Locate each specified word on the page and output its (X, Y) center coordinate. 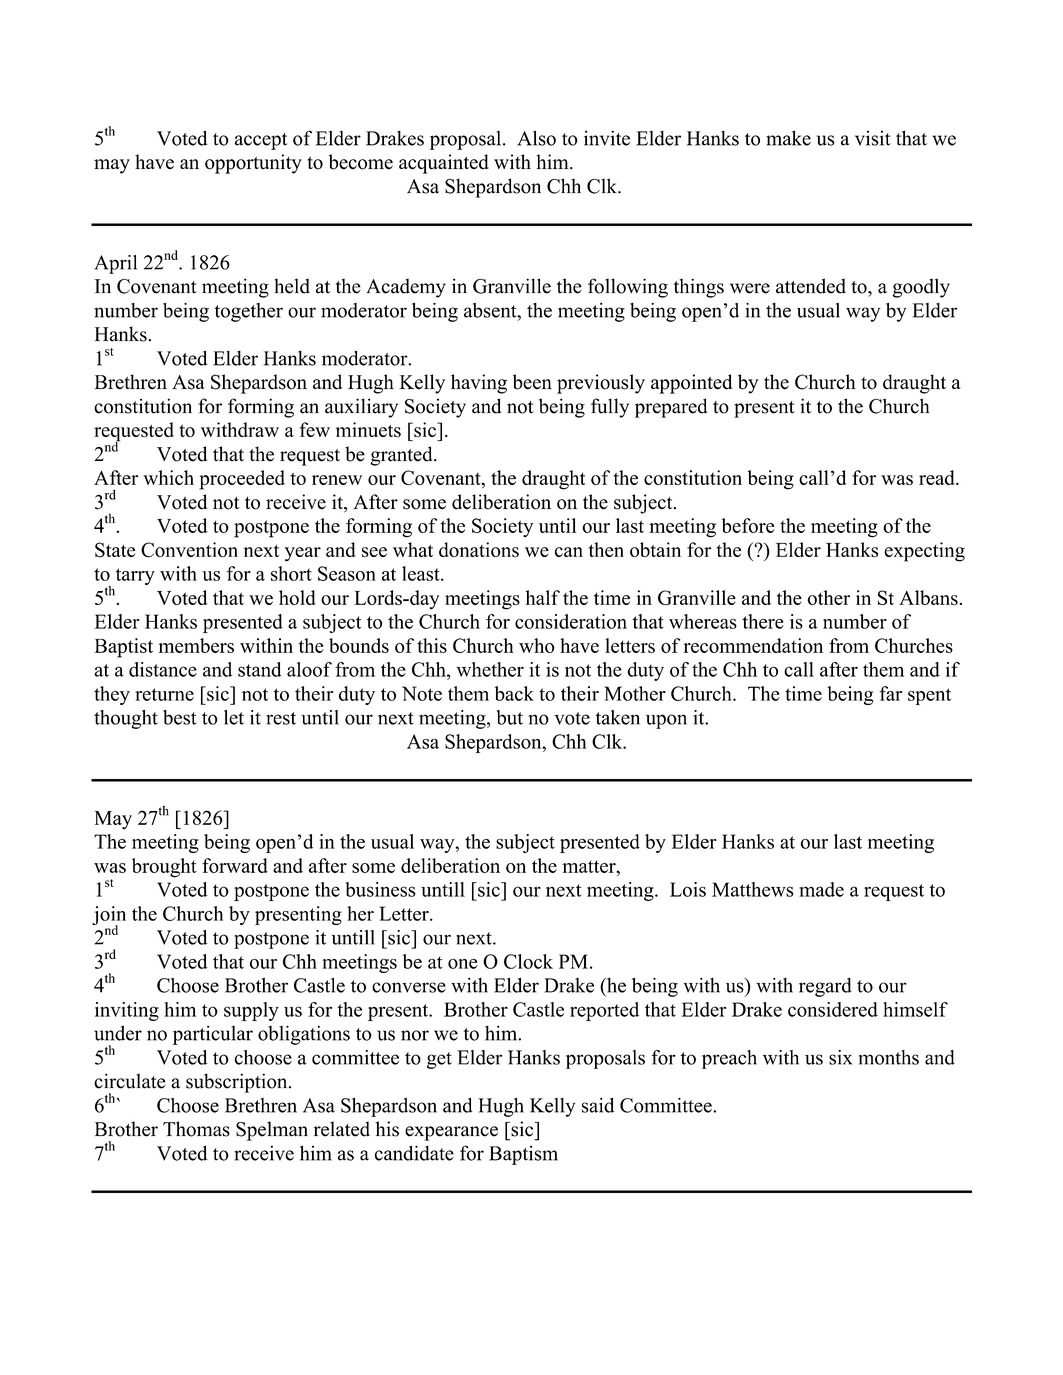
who (537, 645)
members (196, 645)
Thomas (196, 1129)
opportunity (253, 164)
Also (536, 138)
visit (873, 138)
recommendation (753, 645)
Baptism (523, 1155)
